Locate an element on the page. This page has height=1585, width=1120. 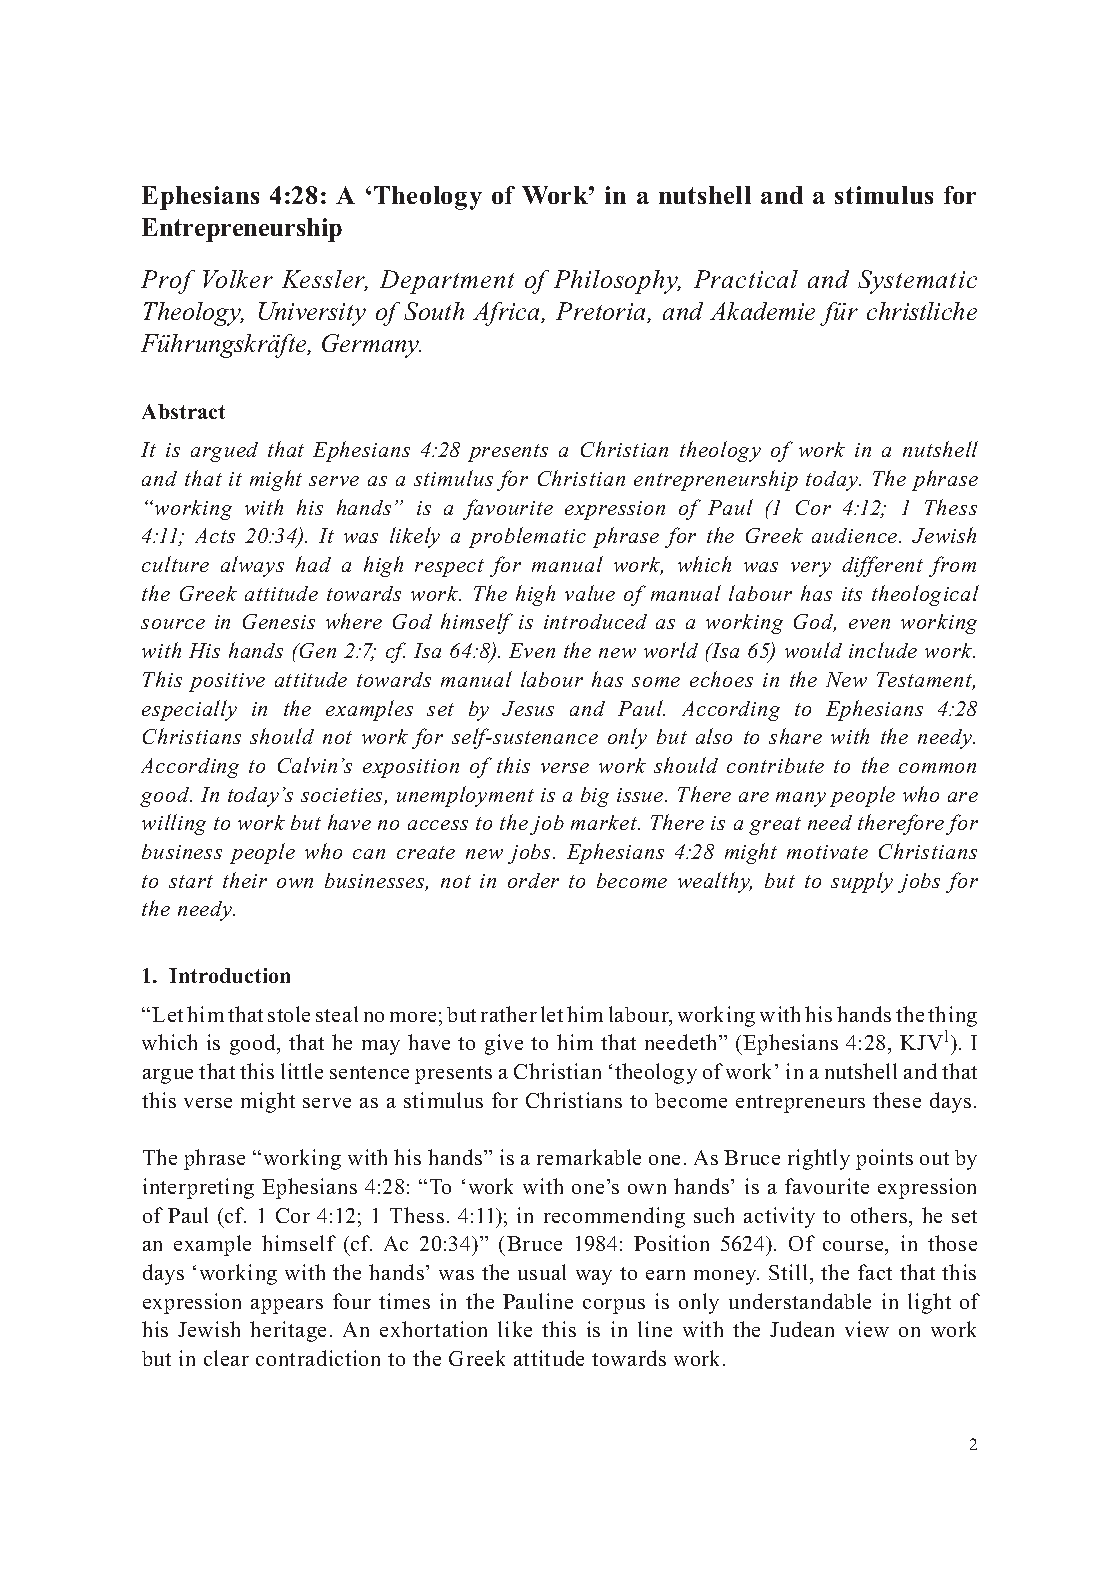
University is located at coordinates (312, 314).
